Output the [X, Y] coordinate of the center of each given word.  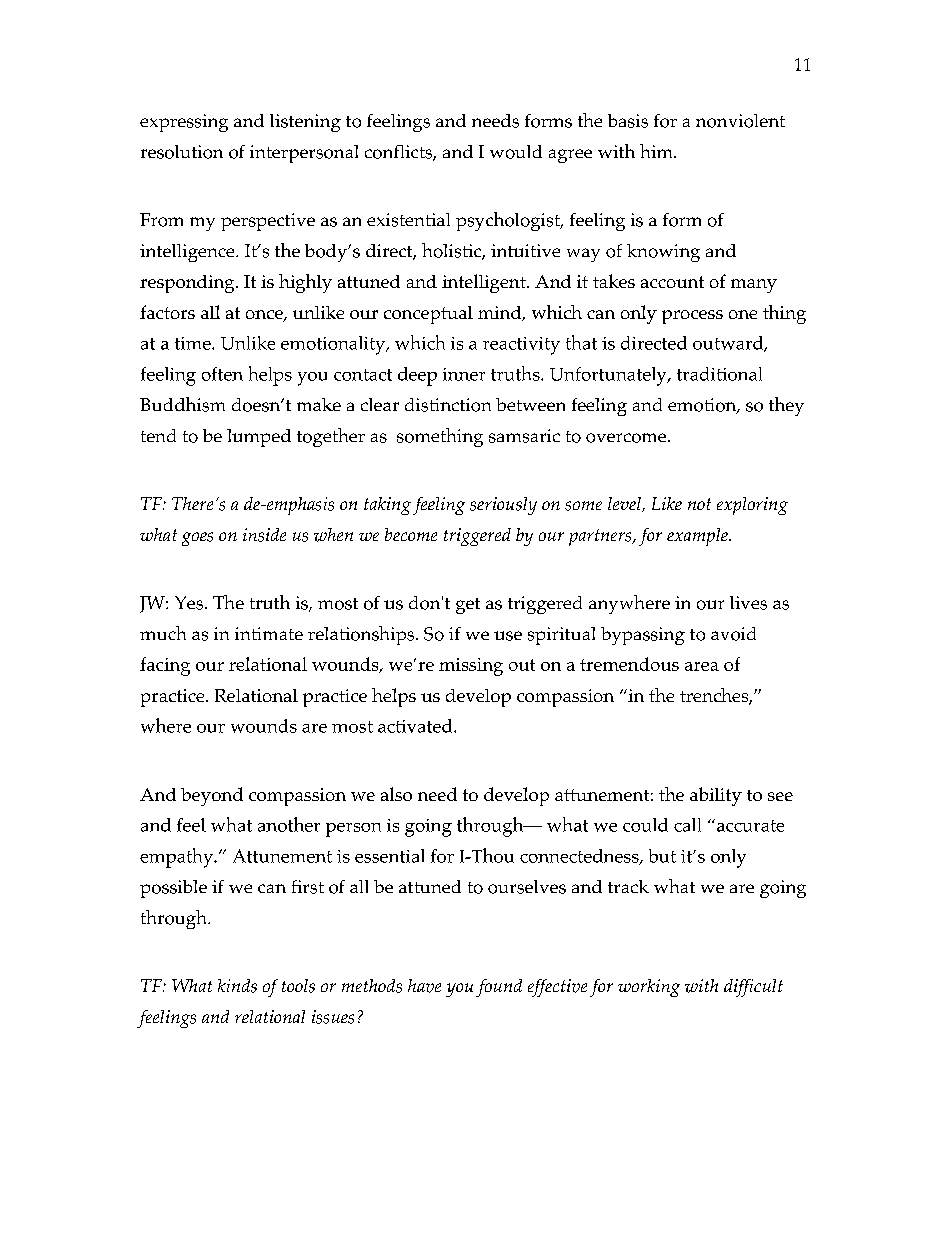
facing [165, 666]
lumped [259, 438]
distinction [448, 405]
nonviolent [740, 121]
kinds [237, 986]
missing [471, 667]
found [499, 988]
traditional [719, 374]
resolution [182, 152]
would [516, 152]
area [702, 666]
